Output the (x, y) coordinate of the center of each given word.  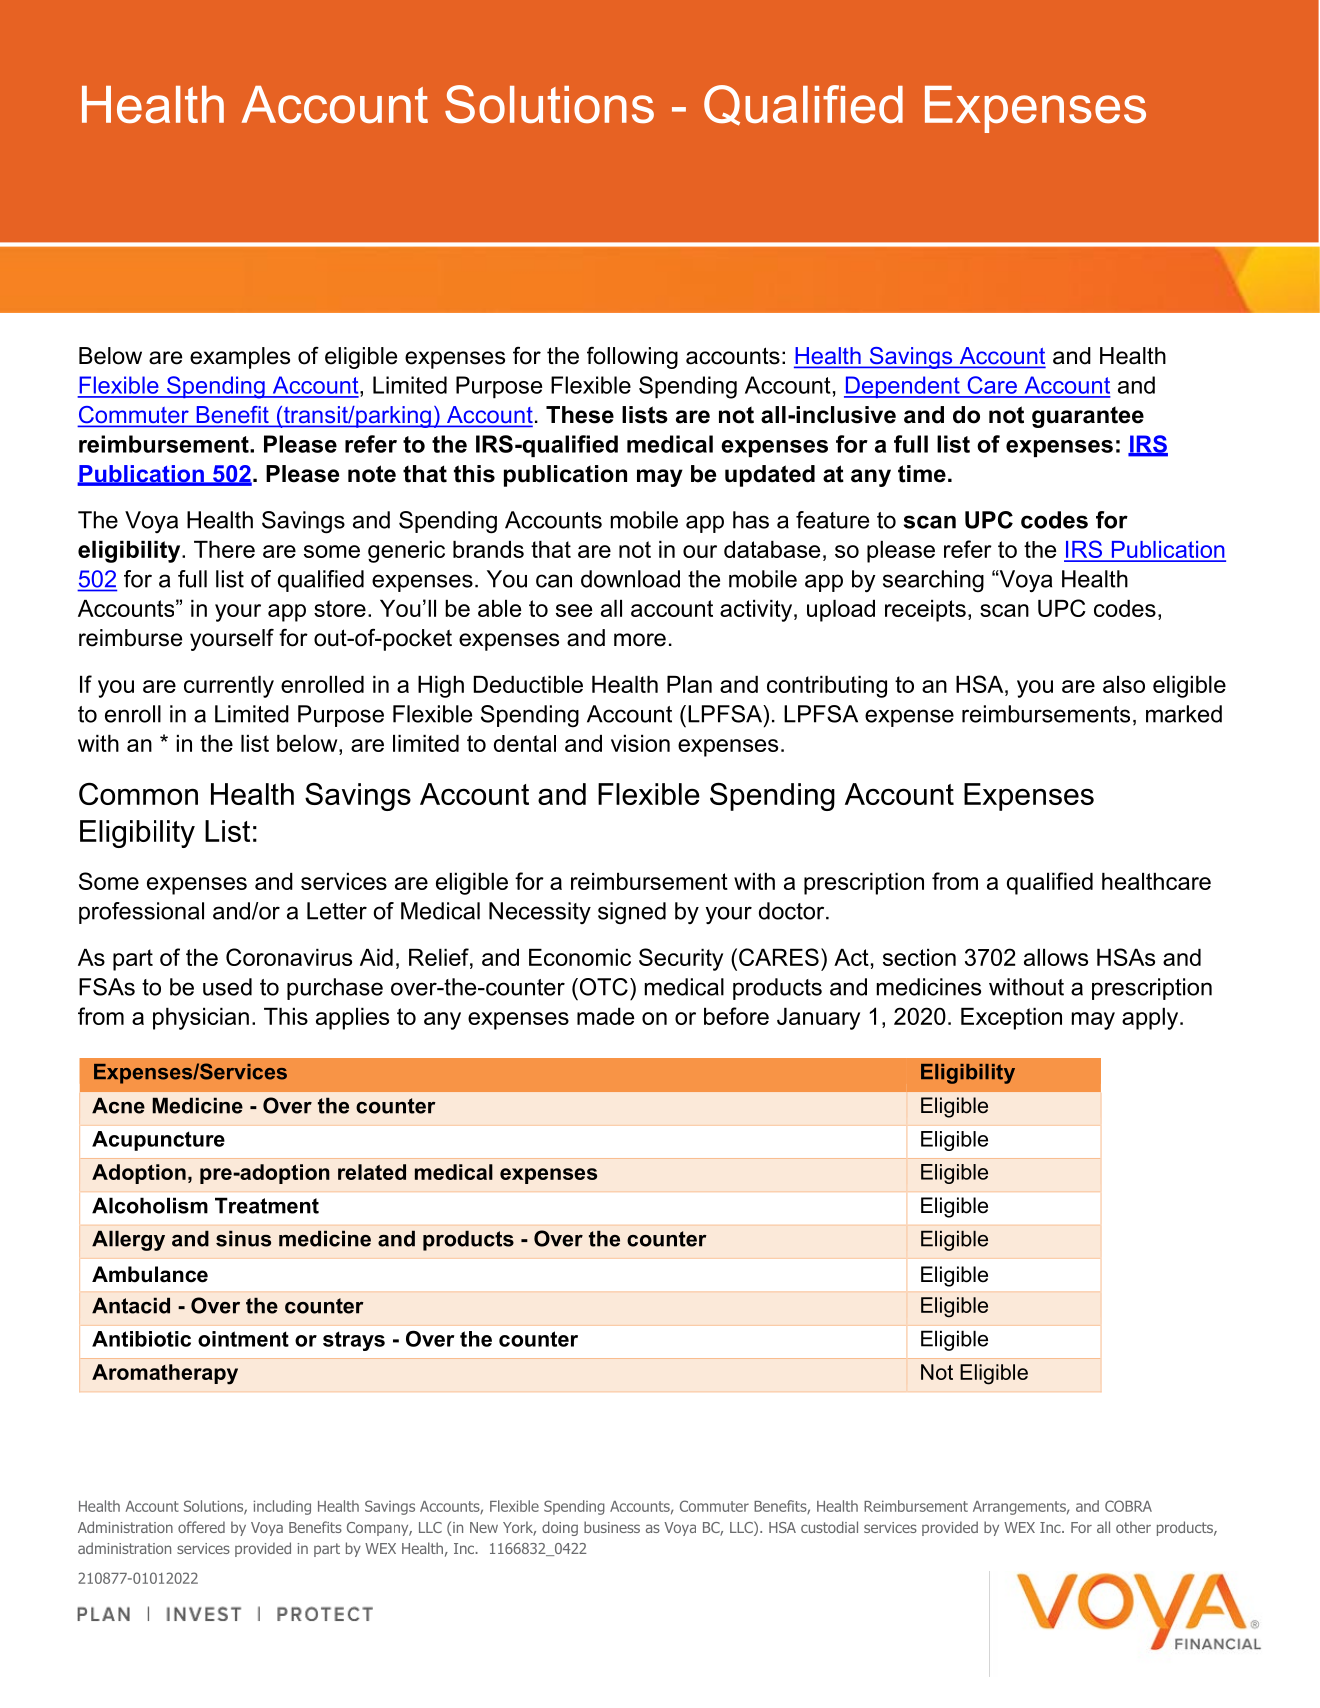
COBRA (1128, 1506)
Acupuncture (158, 1141)
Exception (1011, 1019)
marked (1184, 714)
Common (138, 794)
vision (640, 743)
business (612, 1527)
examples (240, 358)
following (632, 358)
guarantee (1088, 417)
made (605, 1016)
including (282, 1507)
